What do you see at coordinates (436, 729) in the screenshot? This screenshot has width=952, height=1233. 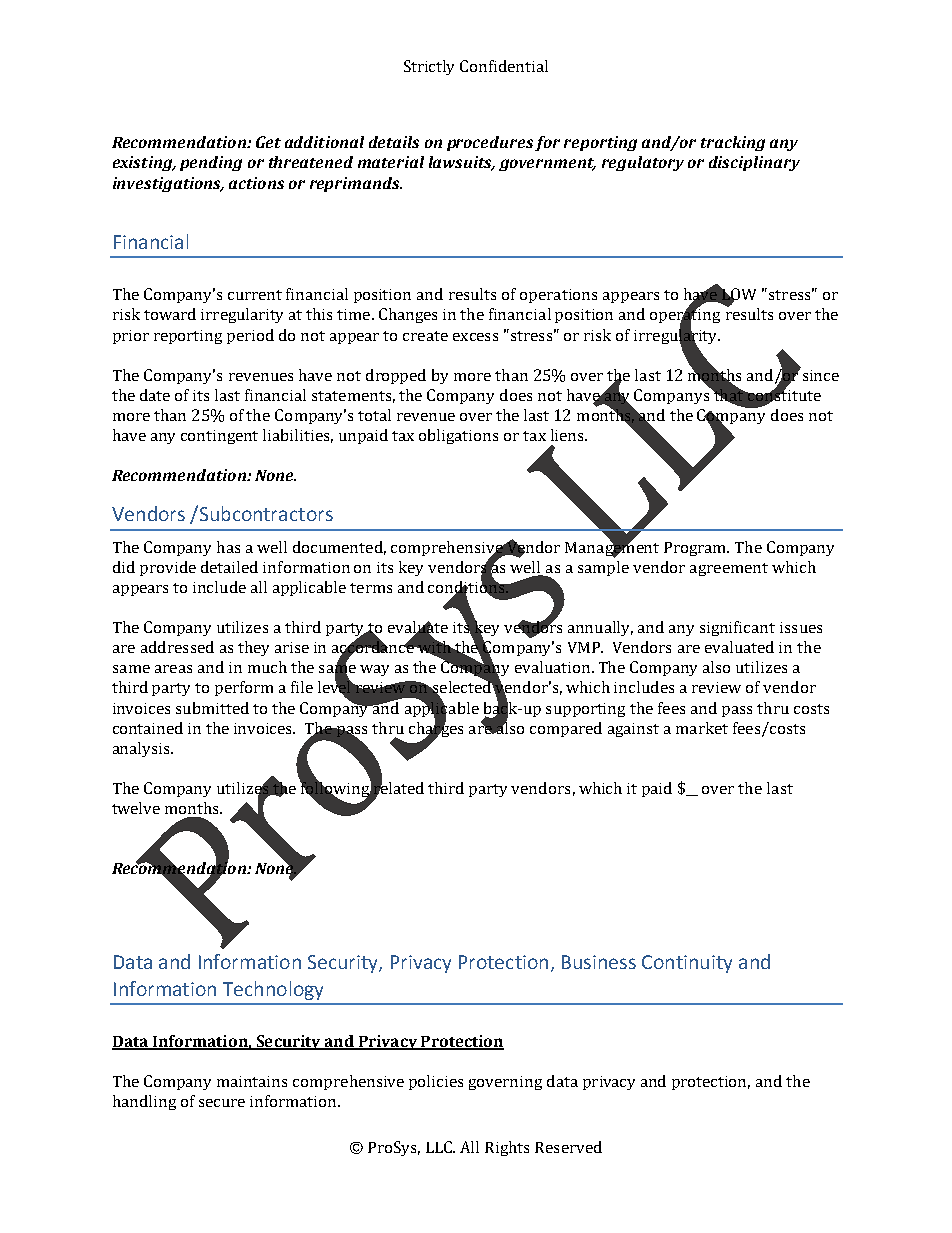 I see `charges` at bounding box center [436, 729].
